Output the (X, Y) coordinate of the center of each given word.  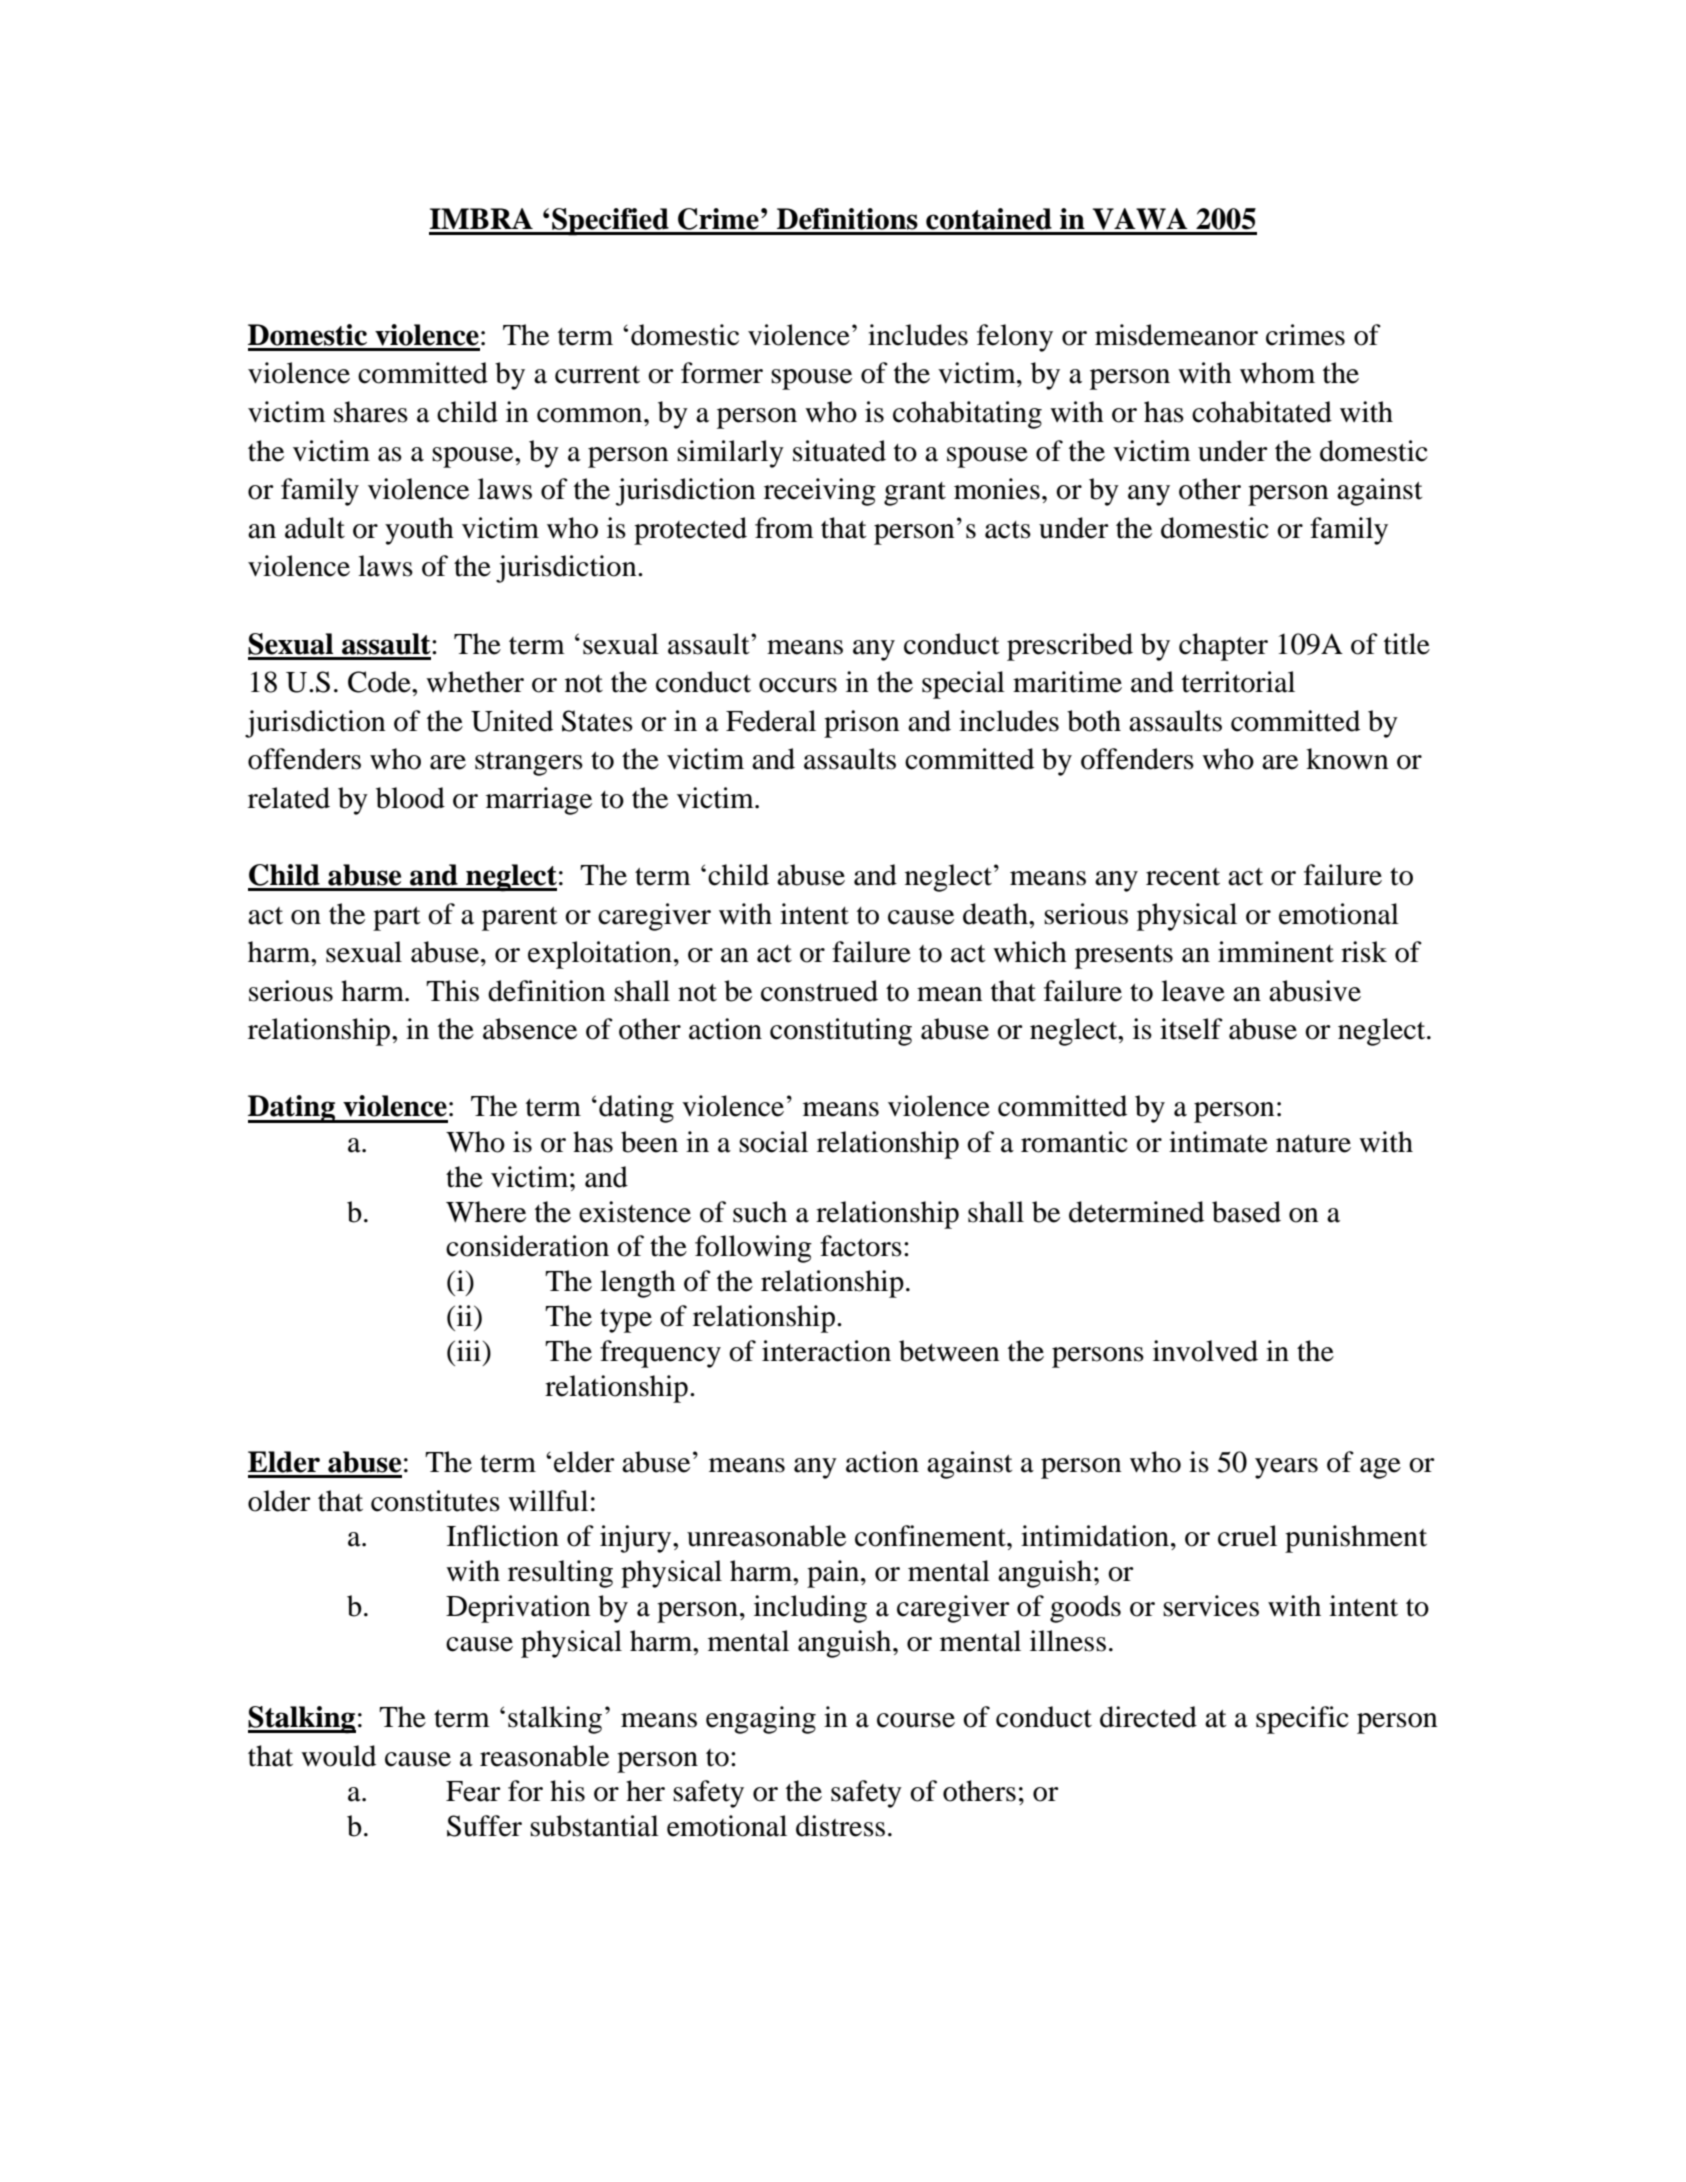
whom (1277, 373)
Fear (473, 1791)
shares (371, 412)
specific (1302, 1720)
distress (840, 1826)
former (722, 373)
